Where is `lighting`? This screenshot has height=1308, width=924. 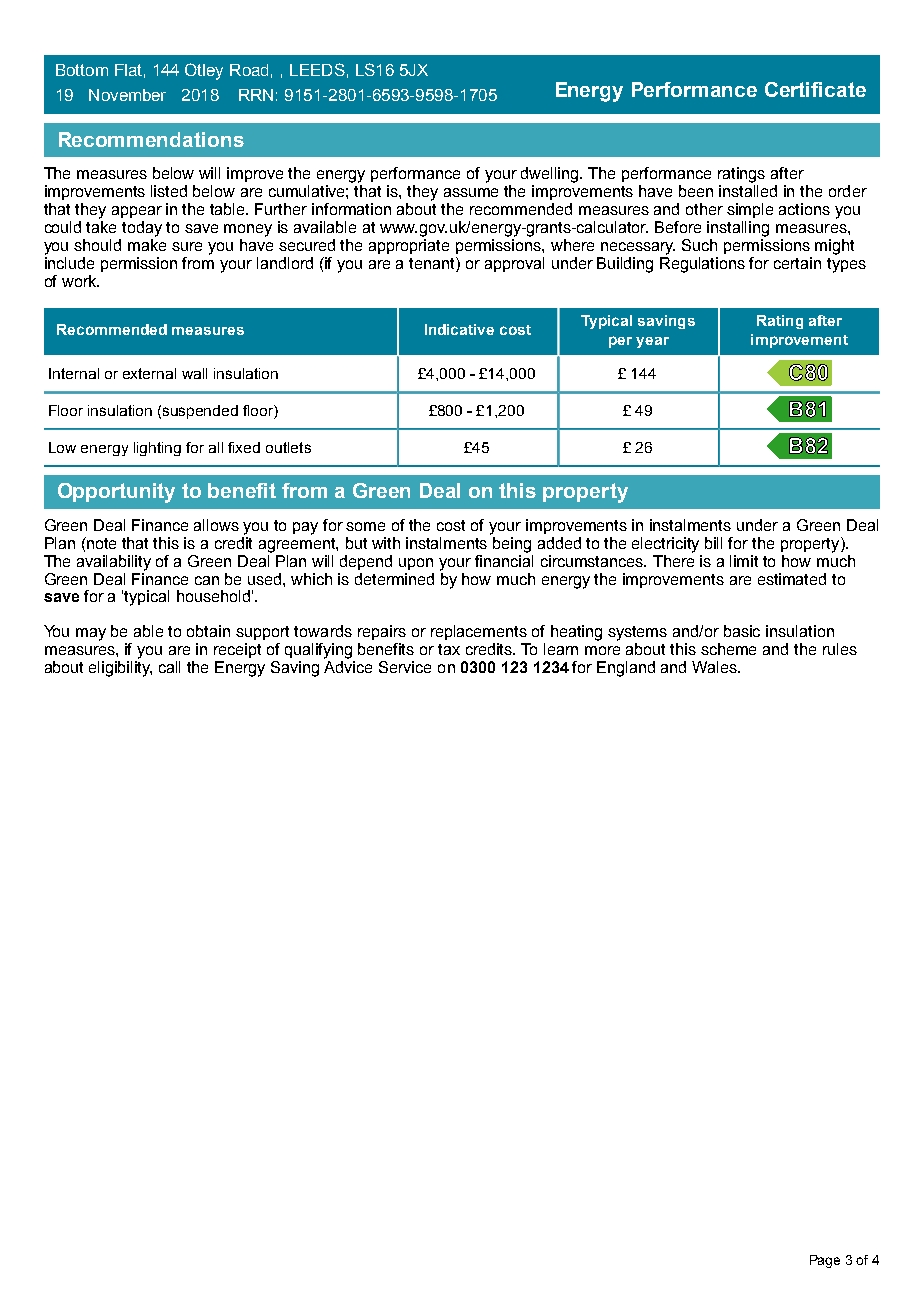
lighting is located at coordinates (157, 449).
